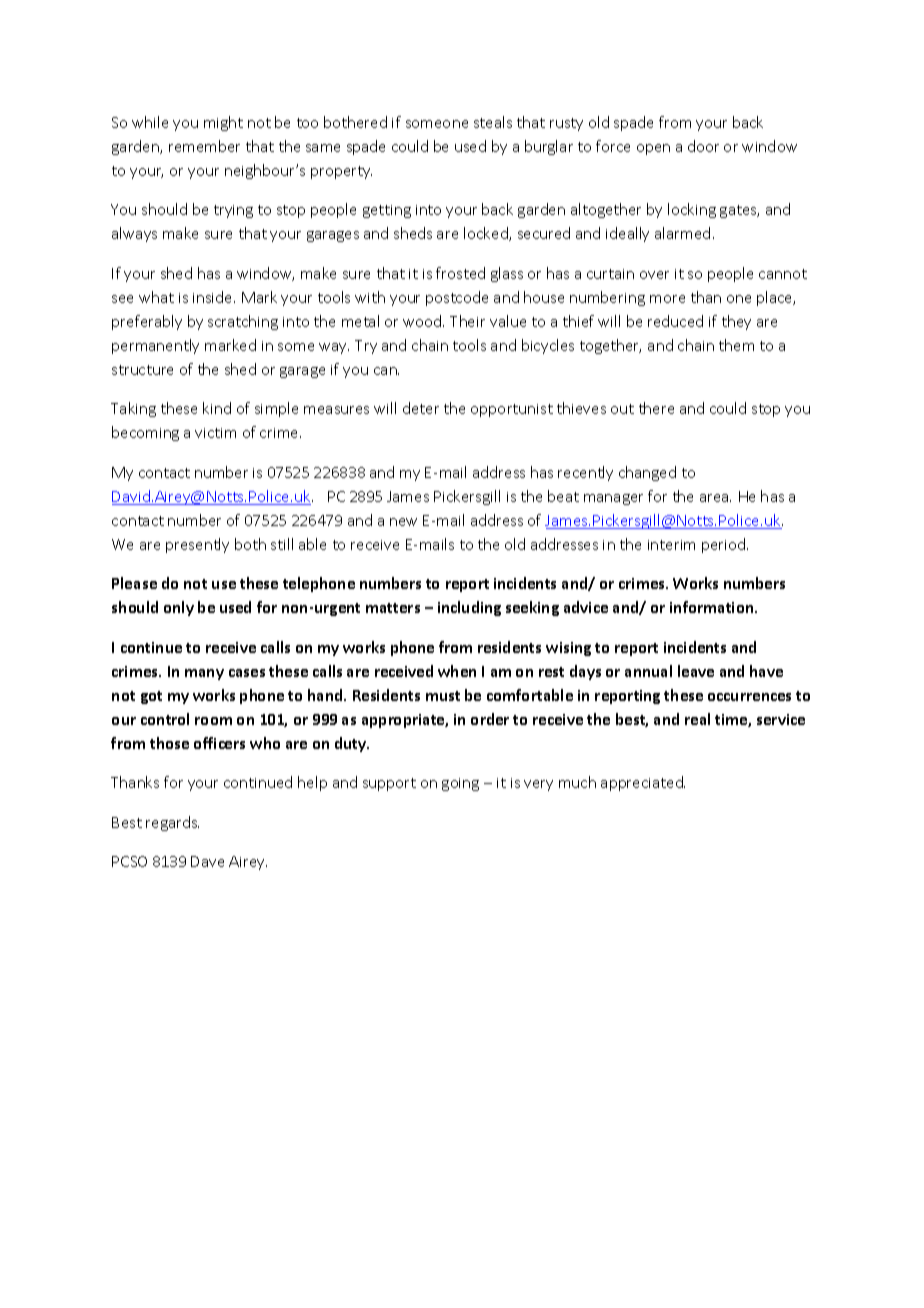  What do you see at coordinates (460, 784) in the screenshot?
I see `going` at bounding box center [460, 784].
